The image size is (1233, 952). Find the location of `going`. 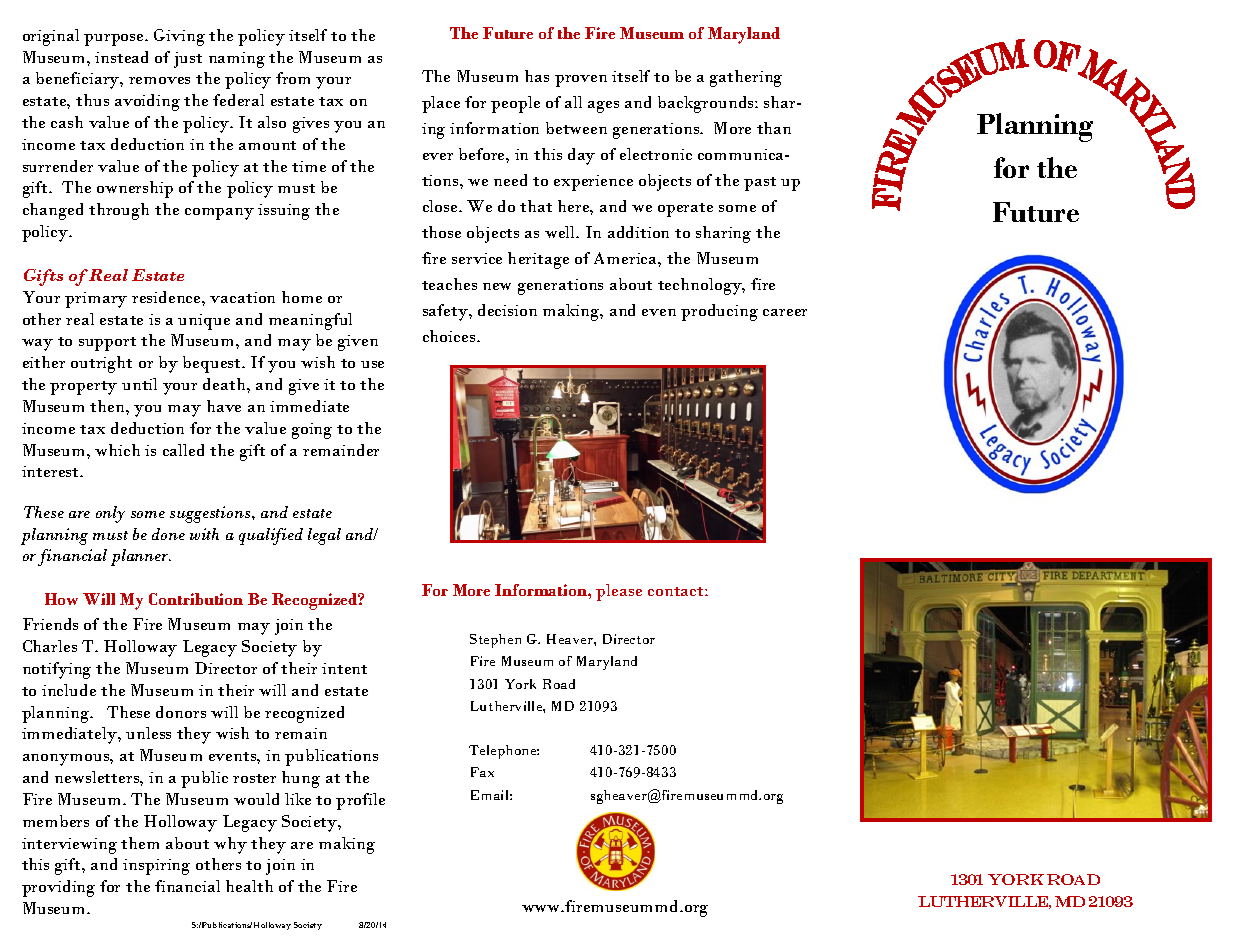

going is located at coordinates (312, 431).
